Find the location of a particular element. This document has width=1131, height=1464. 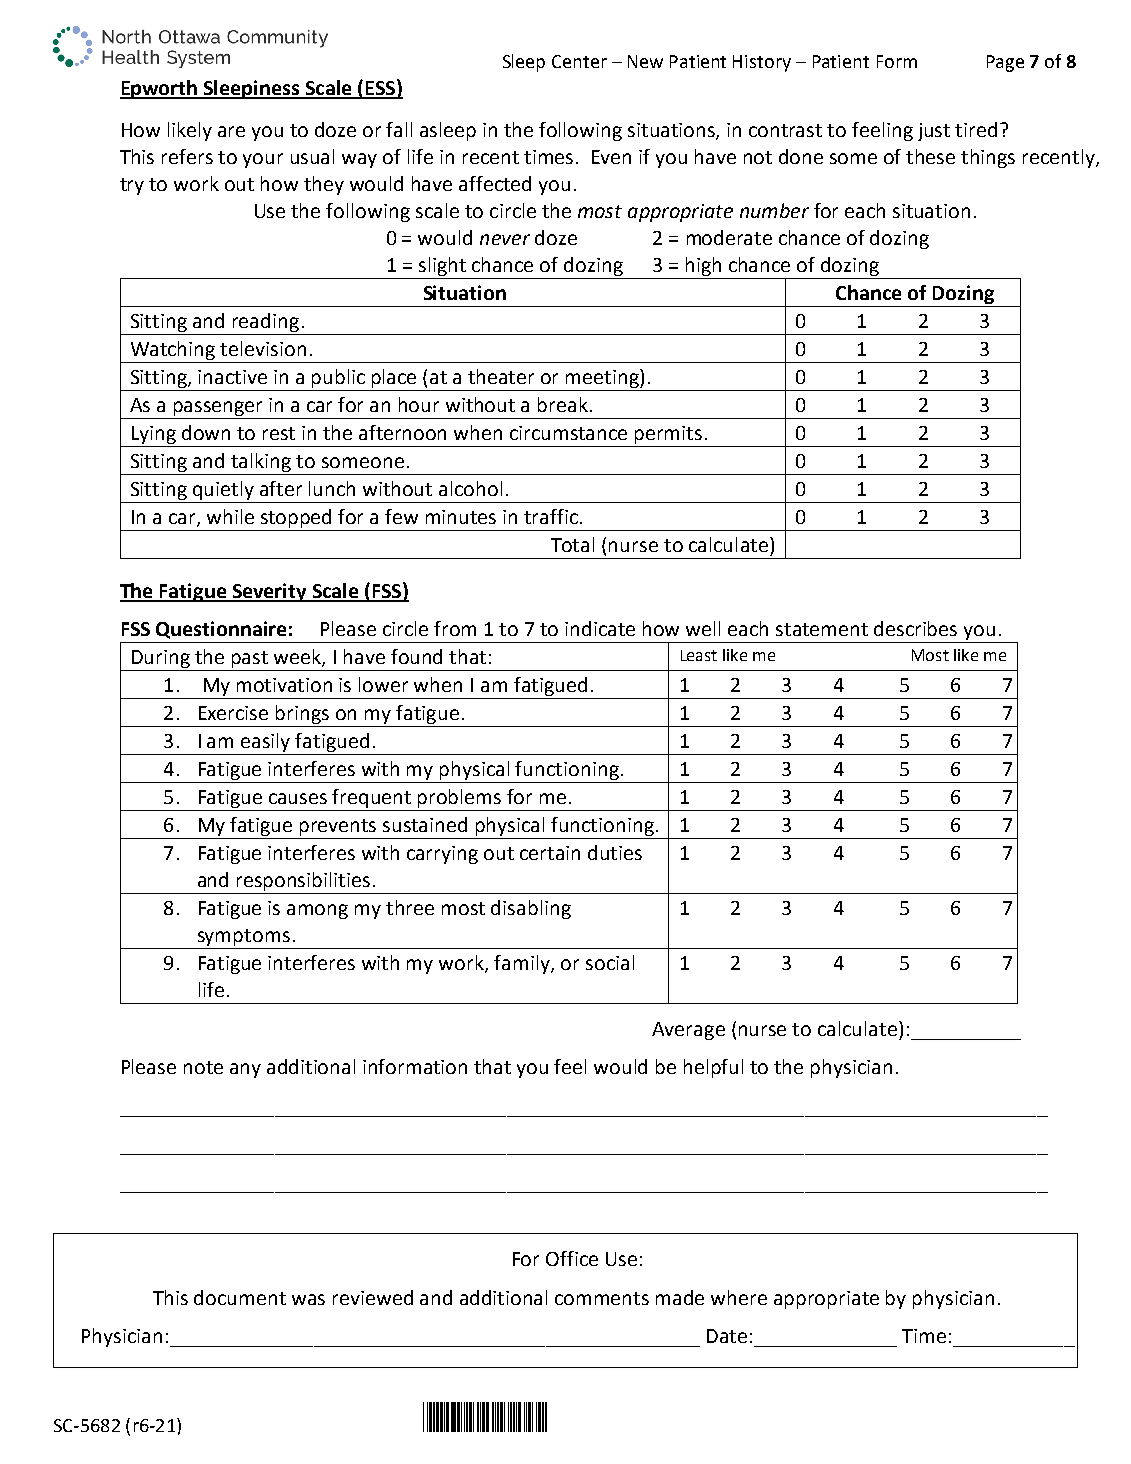

indicate is located at coordinates (600, 628).
